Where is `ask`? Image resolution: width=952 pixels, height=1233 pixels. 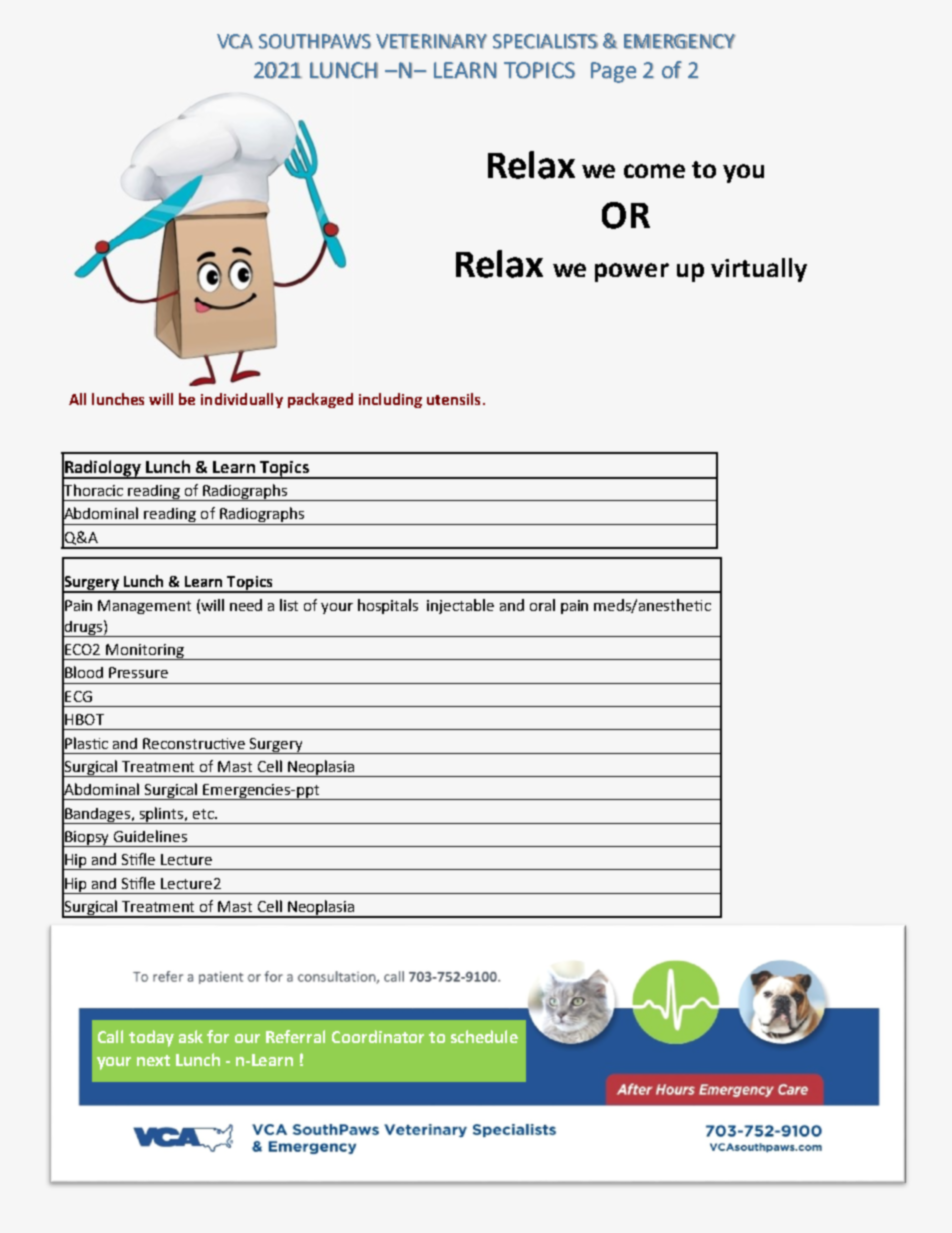 ask is located at coordinates (191, 1036).
